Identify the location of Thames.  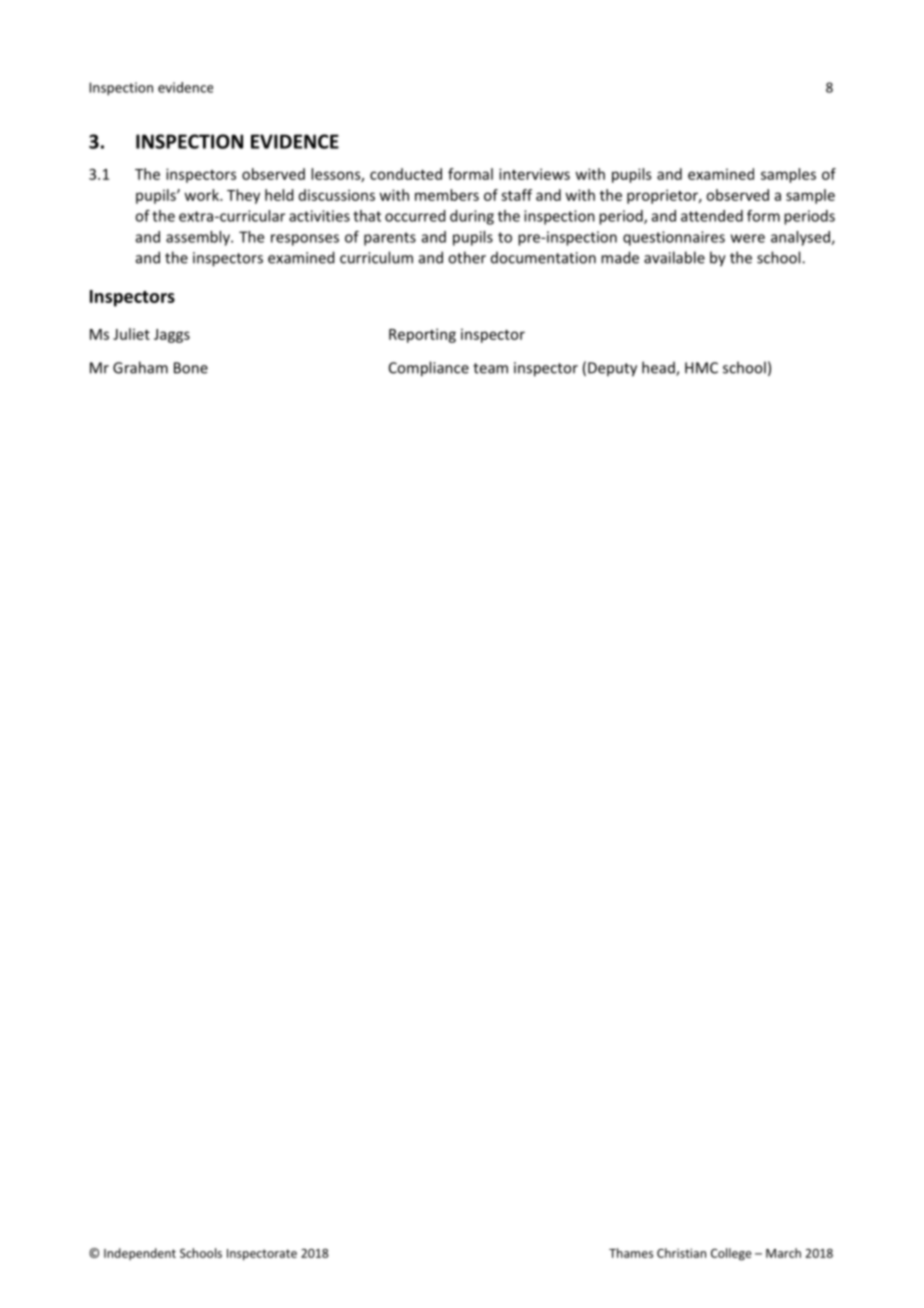
(631, 1253).
